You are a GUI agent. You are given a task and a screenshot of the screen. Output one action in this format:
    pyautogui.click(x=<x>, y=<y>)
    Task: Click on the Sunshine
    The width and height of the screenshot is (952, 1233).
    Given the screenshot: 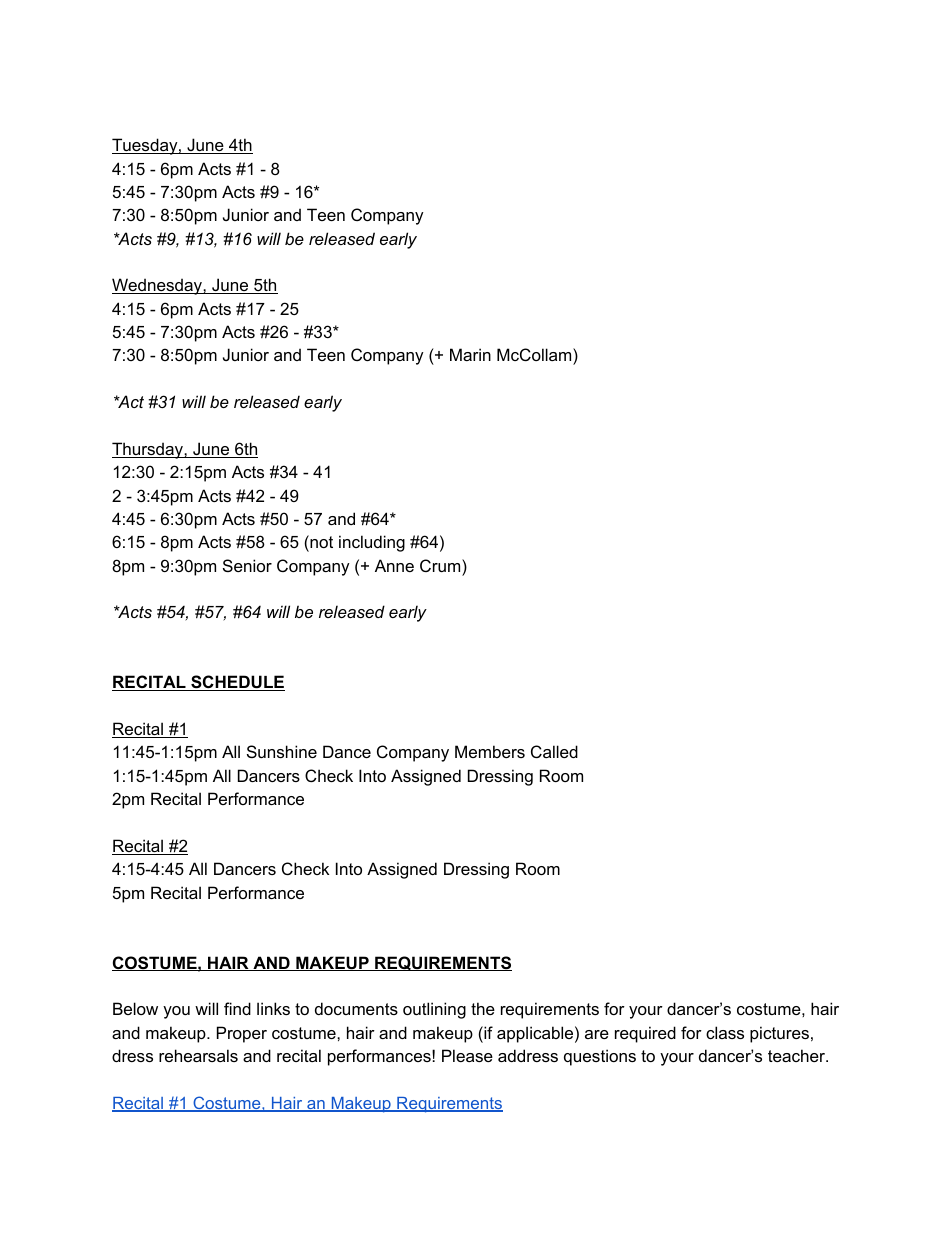 What is the action you would take?
    pyautogui.click(x=282, y=751)
